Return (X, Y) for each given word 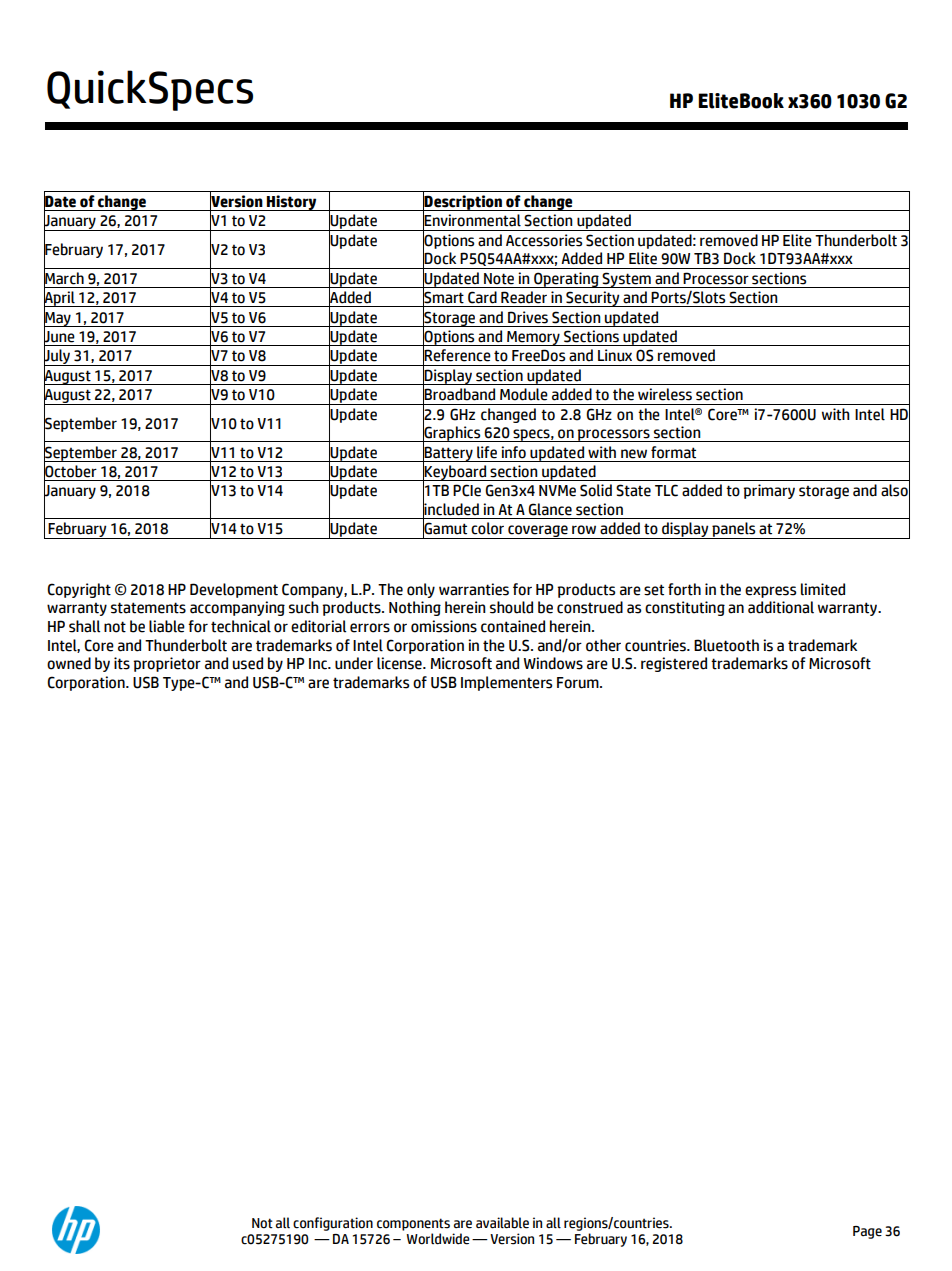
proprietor (167, 664)
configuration (333, 1224)
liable (167, 626)
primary (769, 491)
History (292, 203)
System (627, 280)
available (502, 1223)
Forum (579, 683)
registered (674, 664)
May (58, 318)
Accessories (544, 240)
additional (781, 607)
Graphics (452, 433)
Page (867, 1232)
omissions (444, 626)
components (413, 1224)
